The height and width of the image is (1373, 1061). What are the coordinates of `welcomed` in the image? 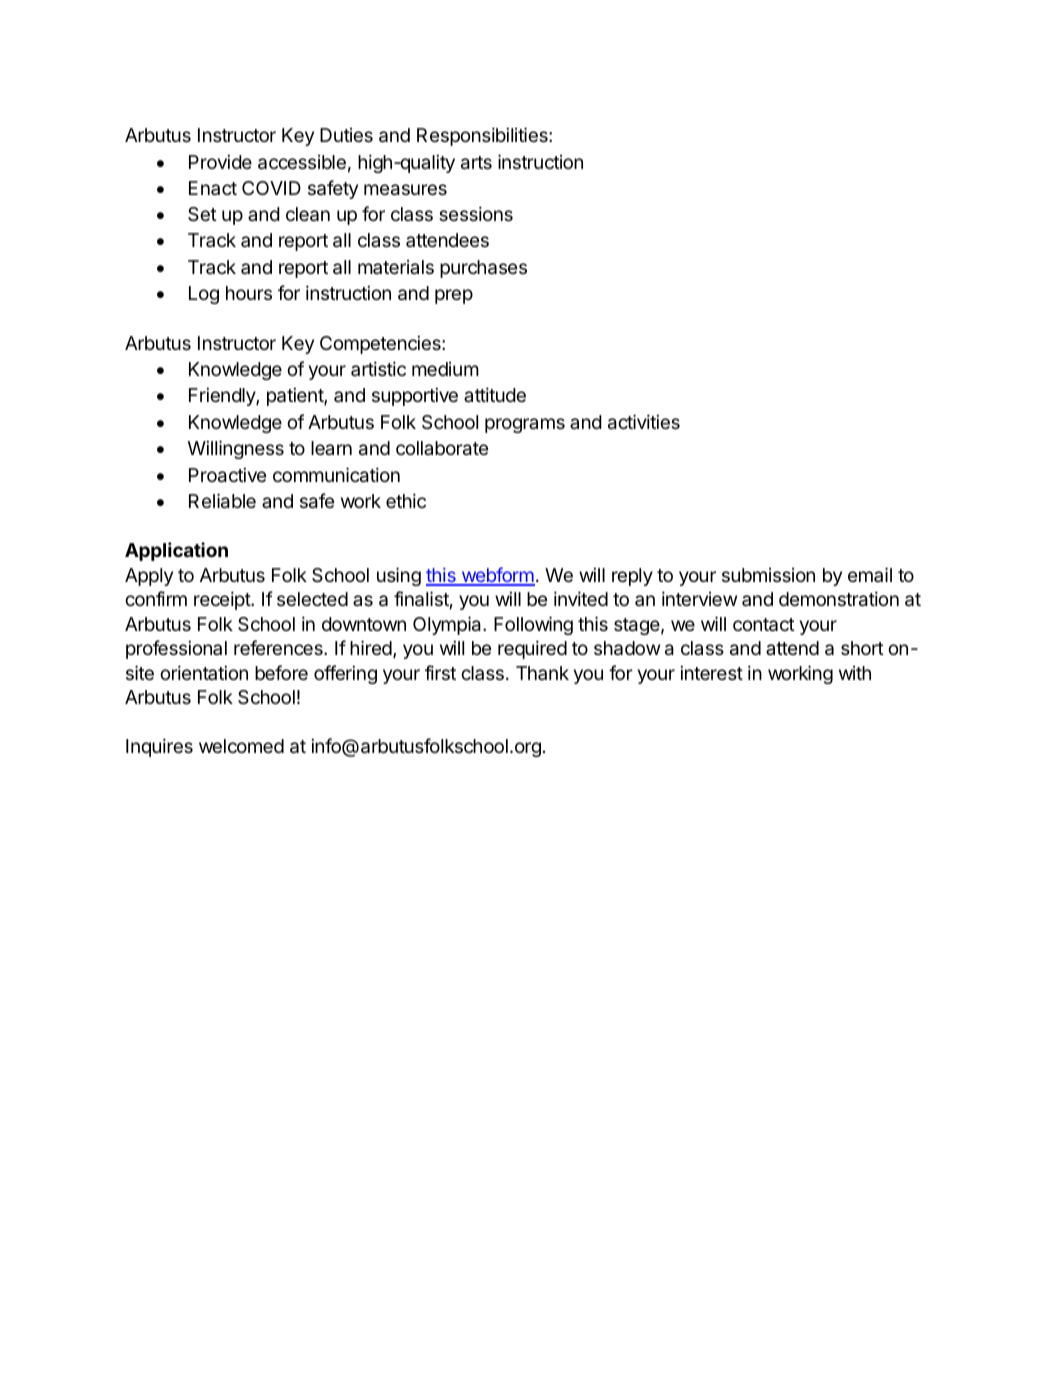 It's located at (241, 746).
